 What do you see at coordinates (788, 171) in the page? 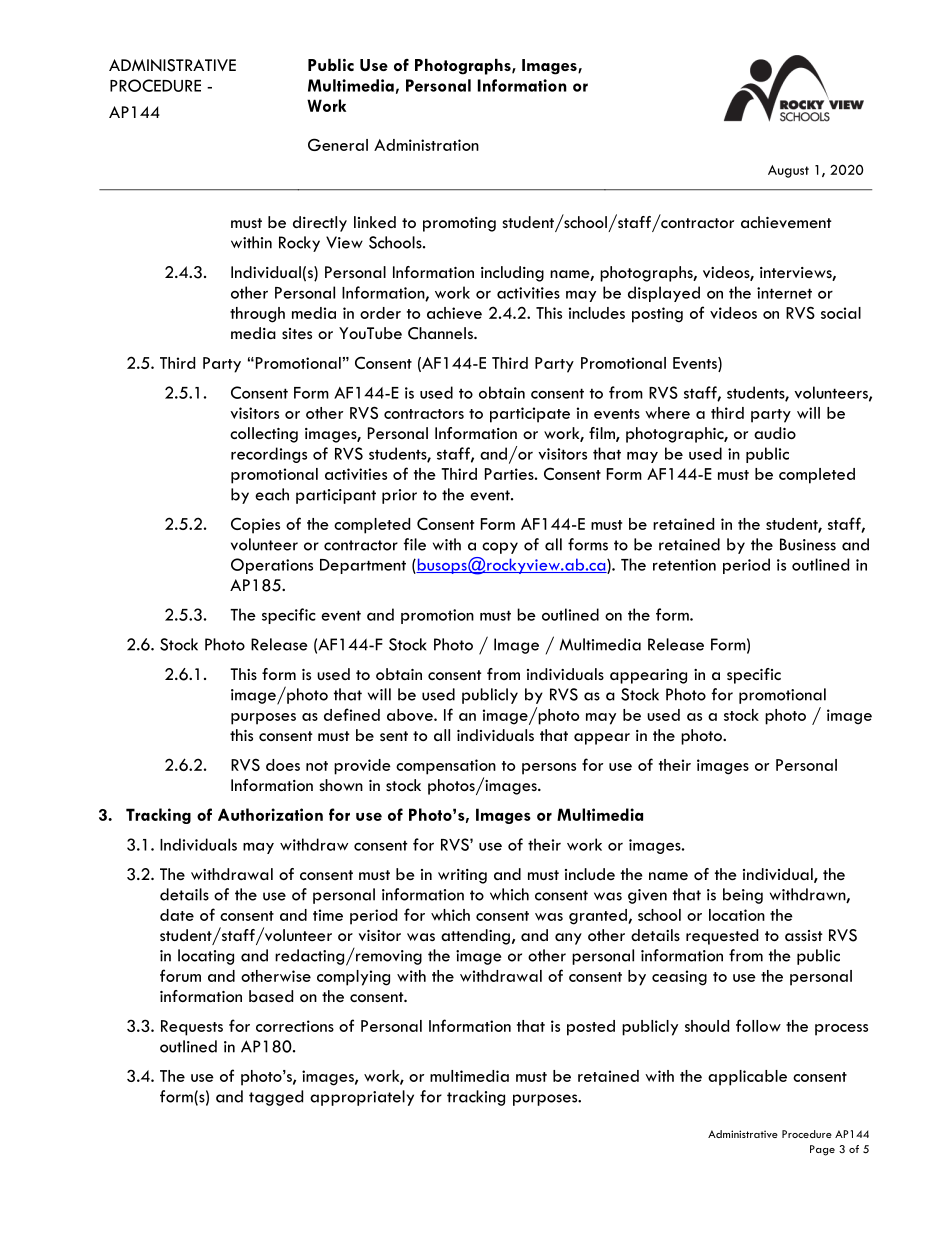
I see `August` at bounding box center [788, 171].
